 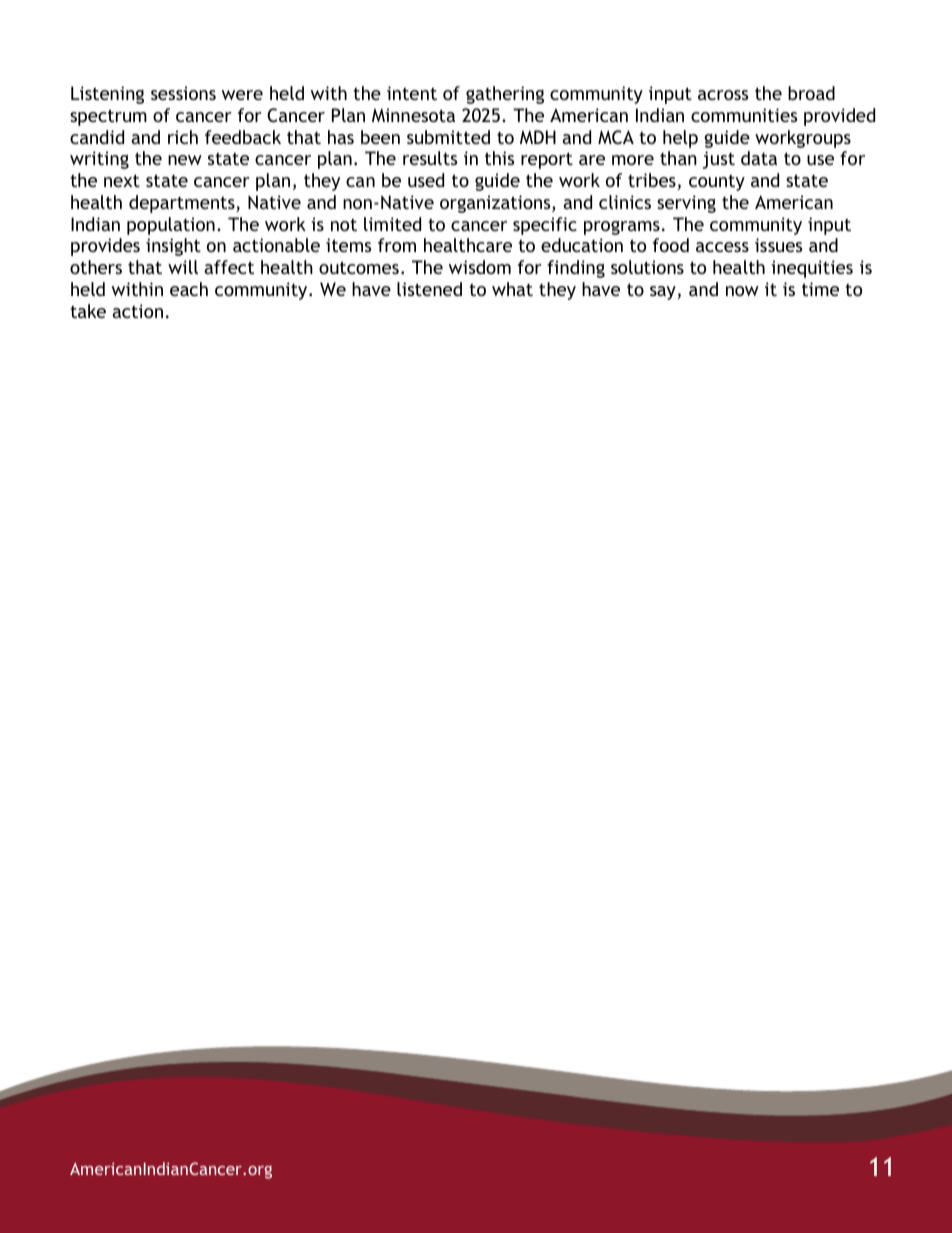 I want to click on new, so click(x=185, y=160).
